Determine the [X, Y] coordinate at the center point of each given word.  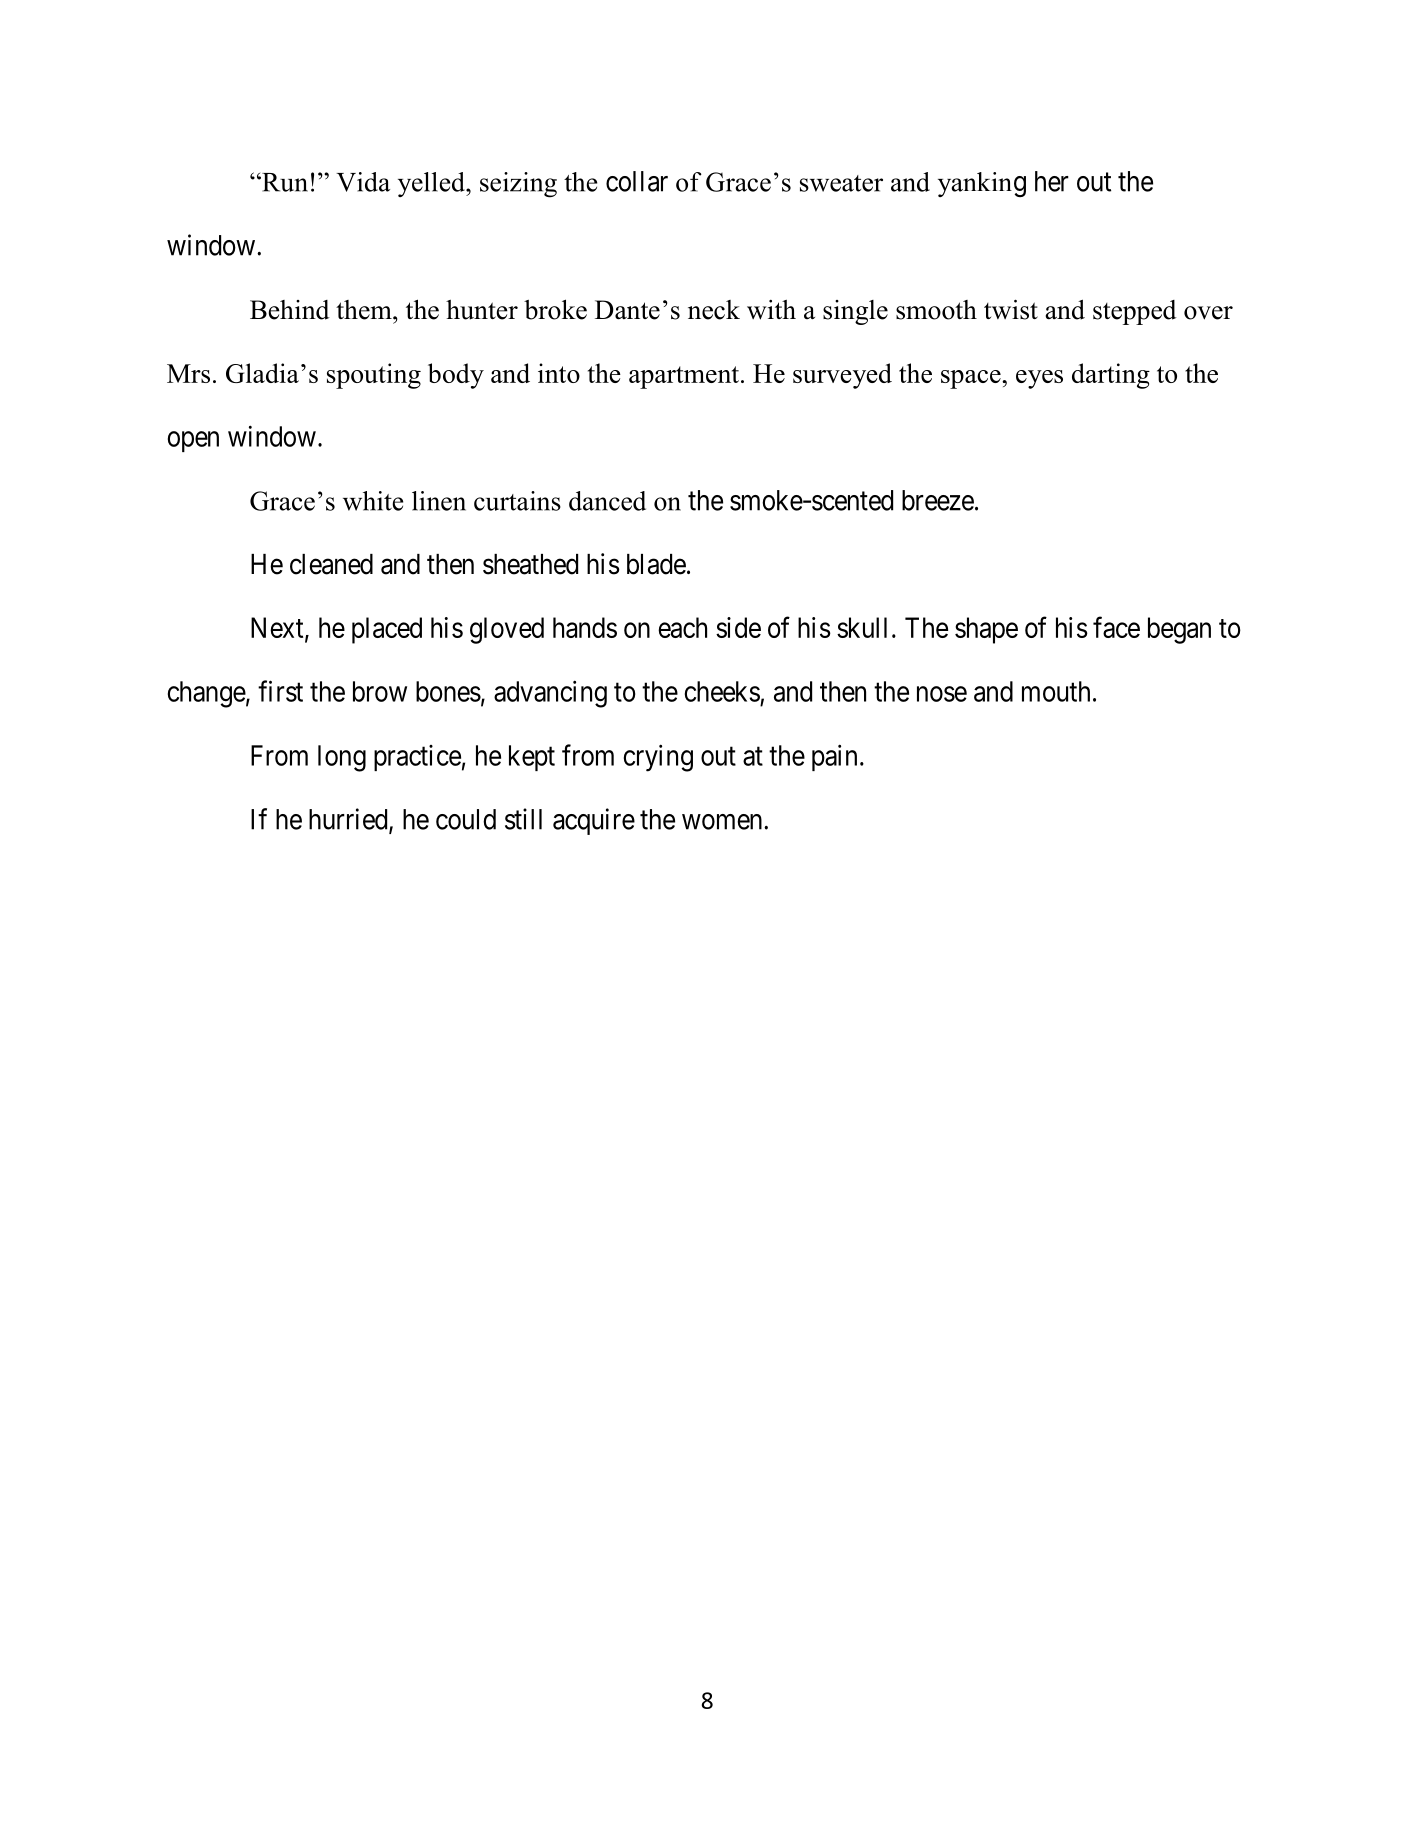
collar [637, 181]
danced [607, 501]
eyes [1039, 379]
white [373, 501]
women [723, 822]
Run [284, 182]
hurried [349, 820]
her [1052, 181]
